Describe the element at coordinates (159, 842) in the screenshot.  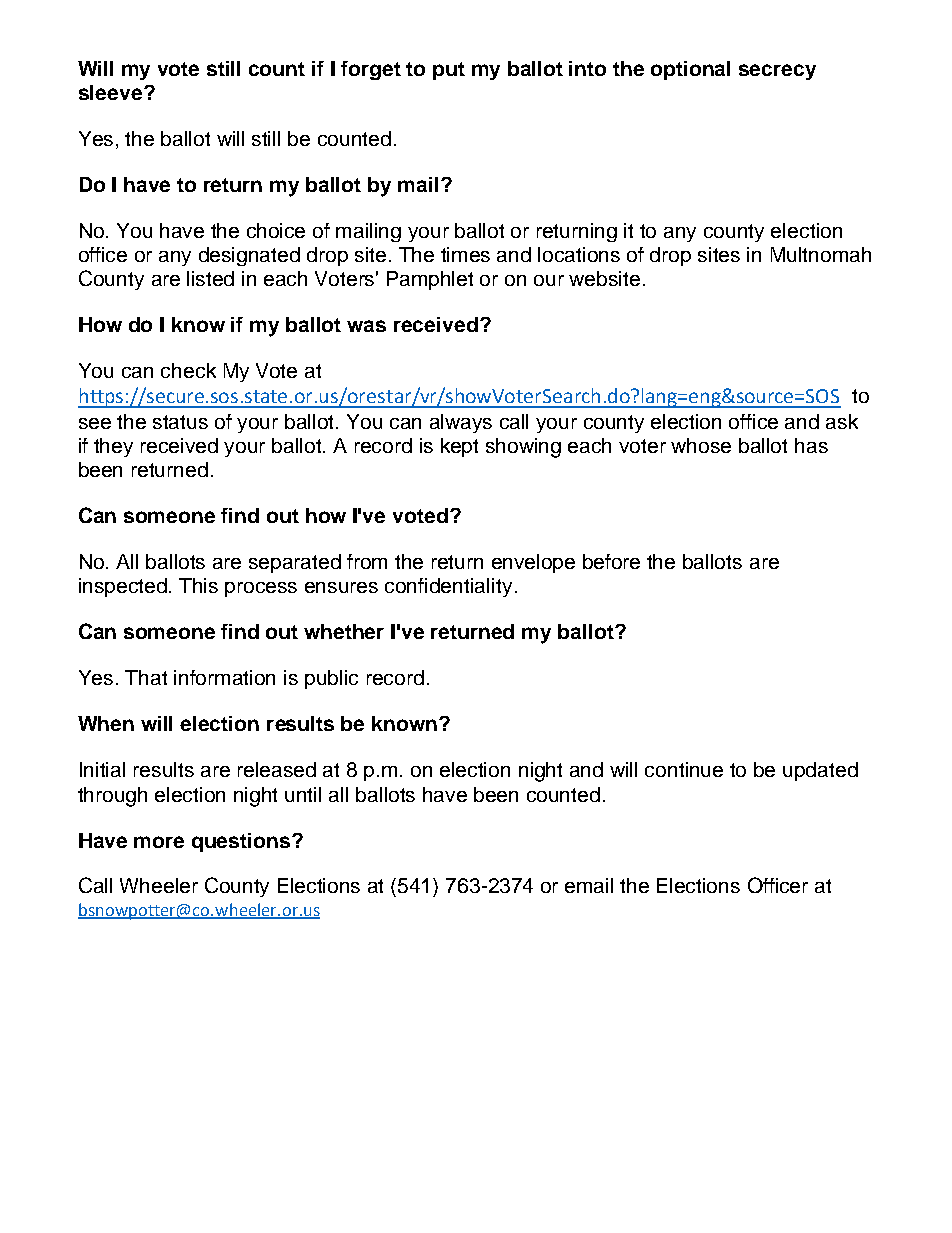
I see `more` at that location.
